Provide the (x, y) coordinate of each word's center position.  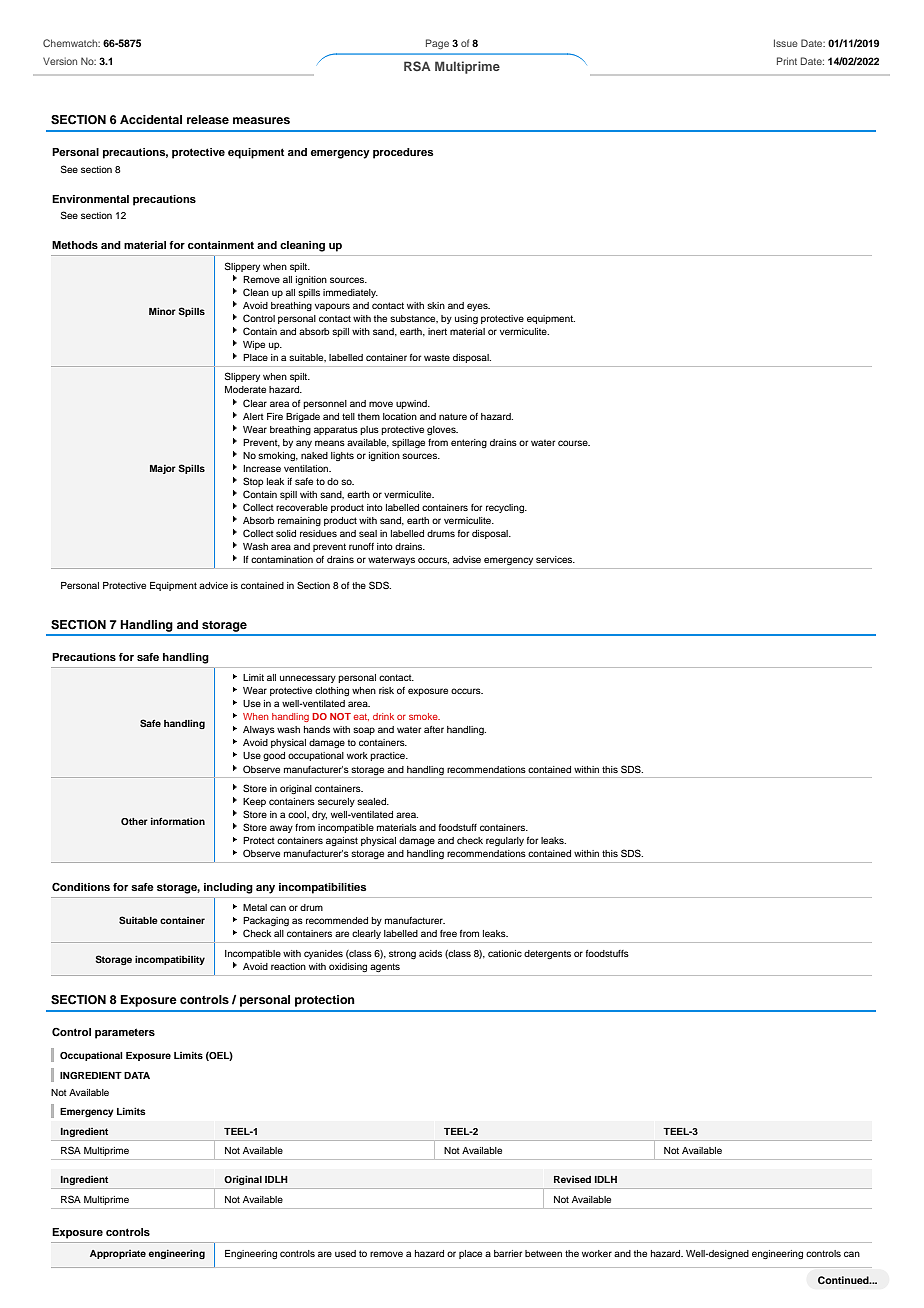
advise (467, 559)
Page (437, 44)
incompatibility (170, 960)
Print (787, 61)
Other (134, 821)
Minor (162, 311)
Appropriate (118, 1254)
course (574, 443)
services (555, 559)
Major (163, 469)
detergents (547, 954)
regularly (505, 841)
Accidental (151, 119)
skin (436, 305)
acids (430, 953)
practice (388, 756)
